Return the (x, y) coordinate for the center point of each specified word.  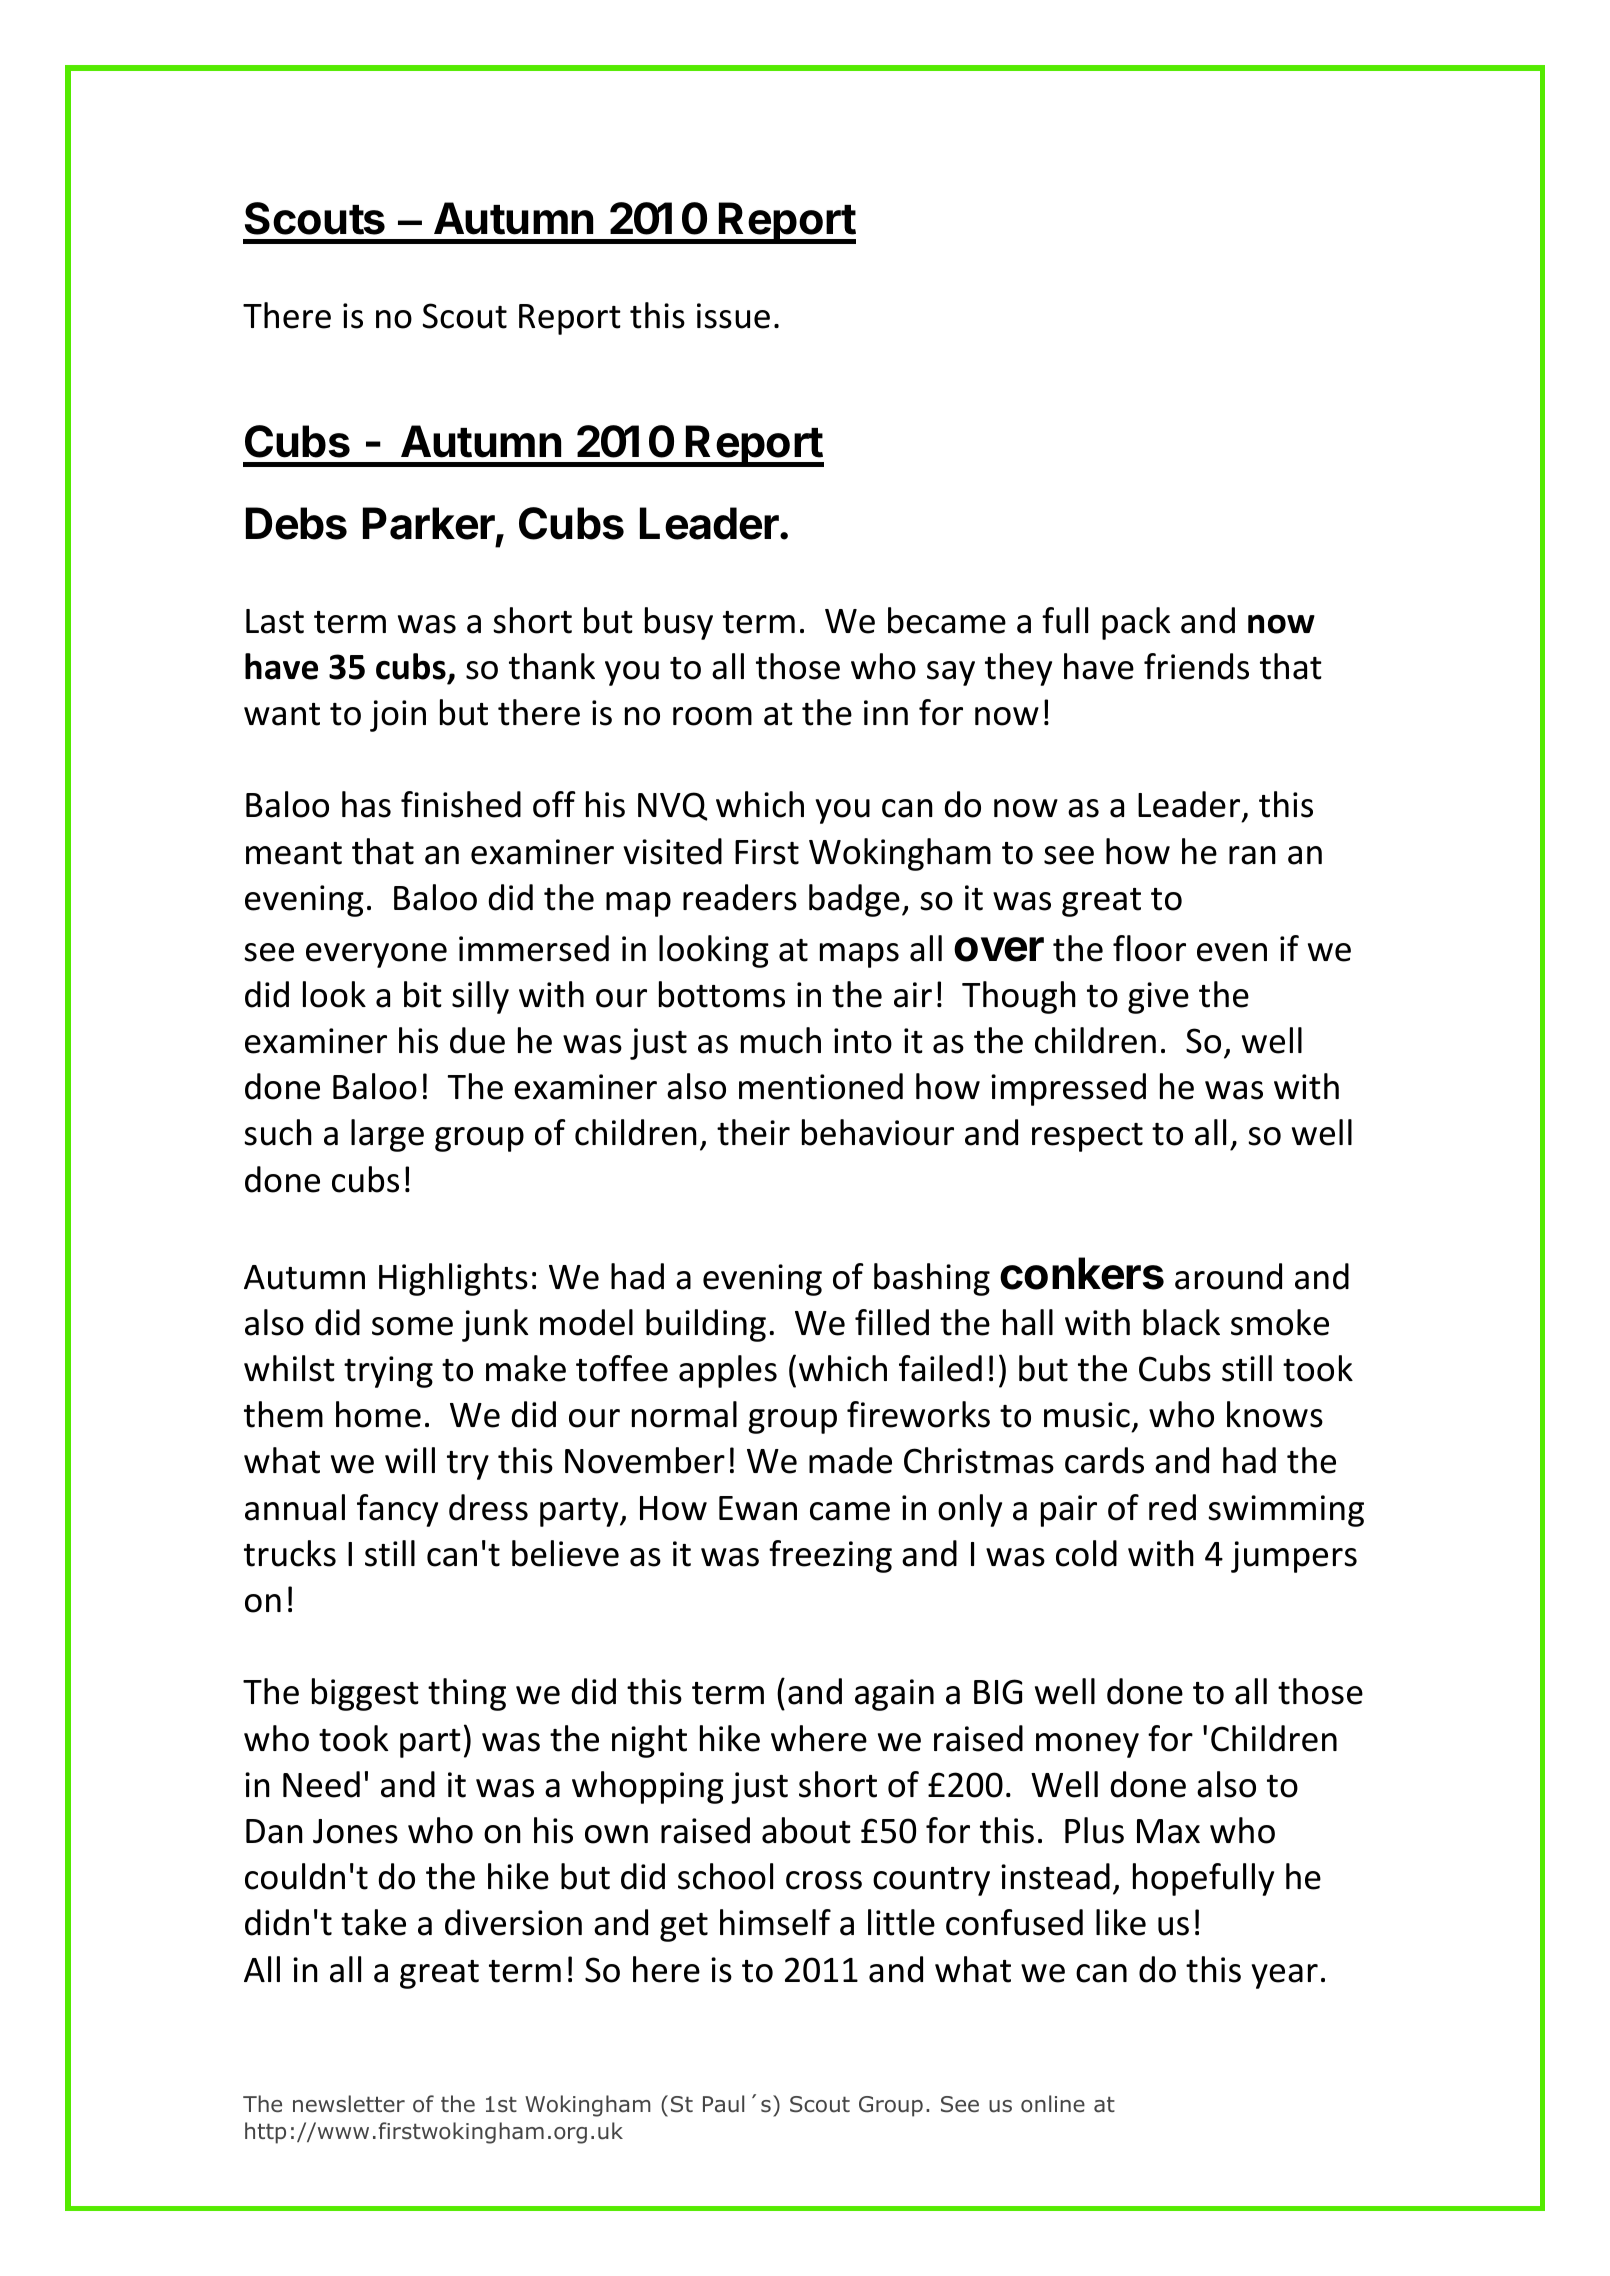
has (366, 804)
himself (775, 1922)
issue (733, 316)
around (1228, 1276)
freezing (830, 1556)
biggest (365, 1694)
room (712, 716)
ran (1252, 855)
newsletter (349, 2104)
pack (1136, 623)
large (387, 1135)
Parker (430, 525)
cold (1086, 1553)
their (753, 1132)
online (1053, 2104)
